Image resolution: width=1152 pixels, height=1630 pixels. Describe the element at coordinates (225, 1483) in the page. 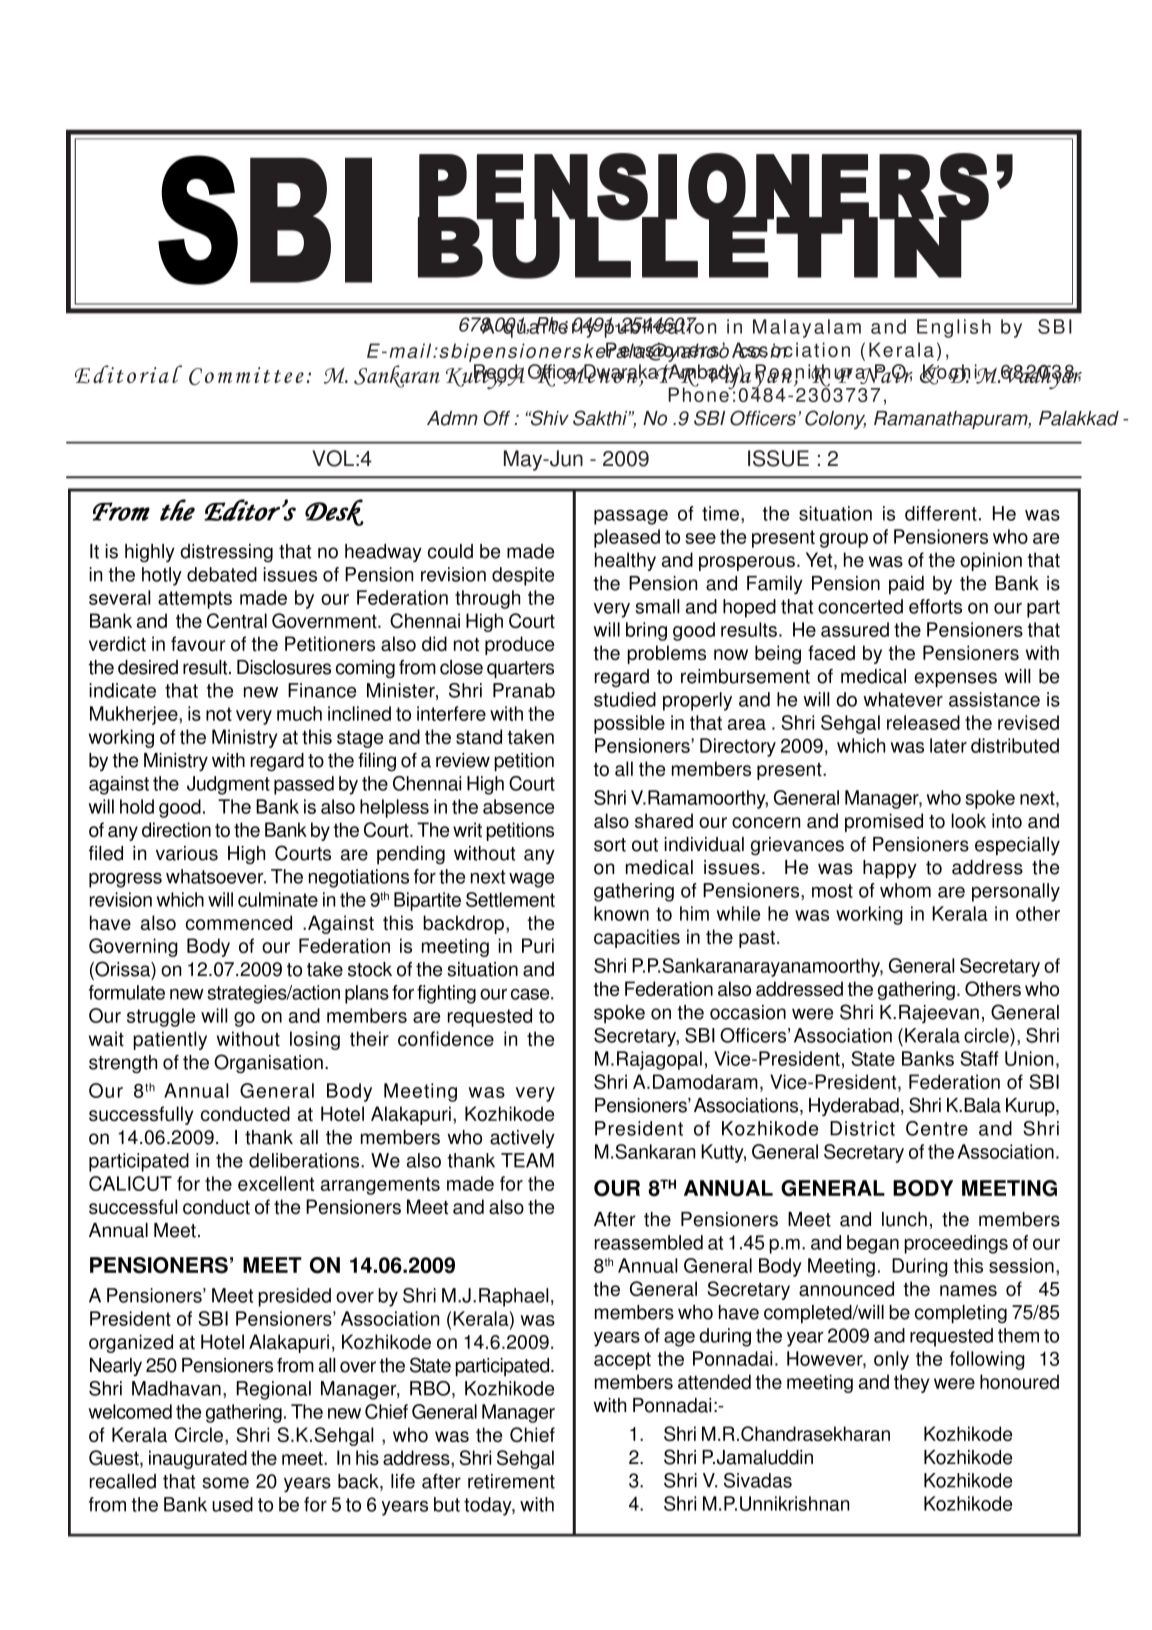

I see `some` at that location.
